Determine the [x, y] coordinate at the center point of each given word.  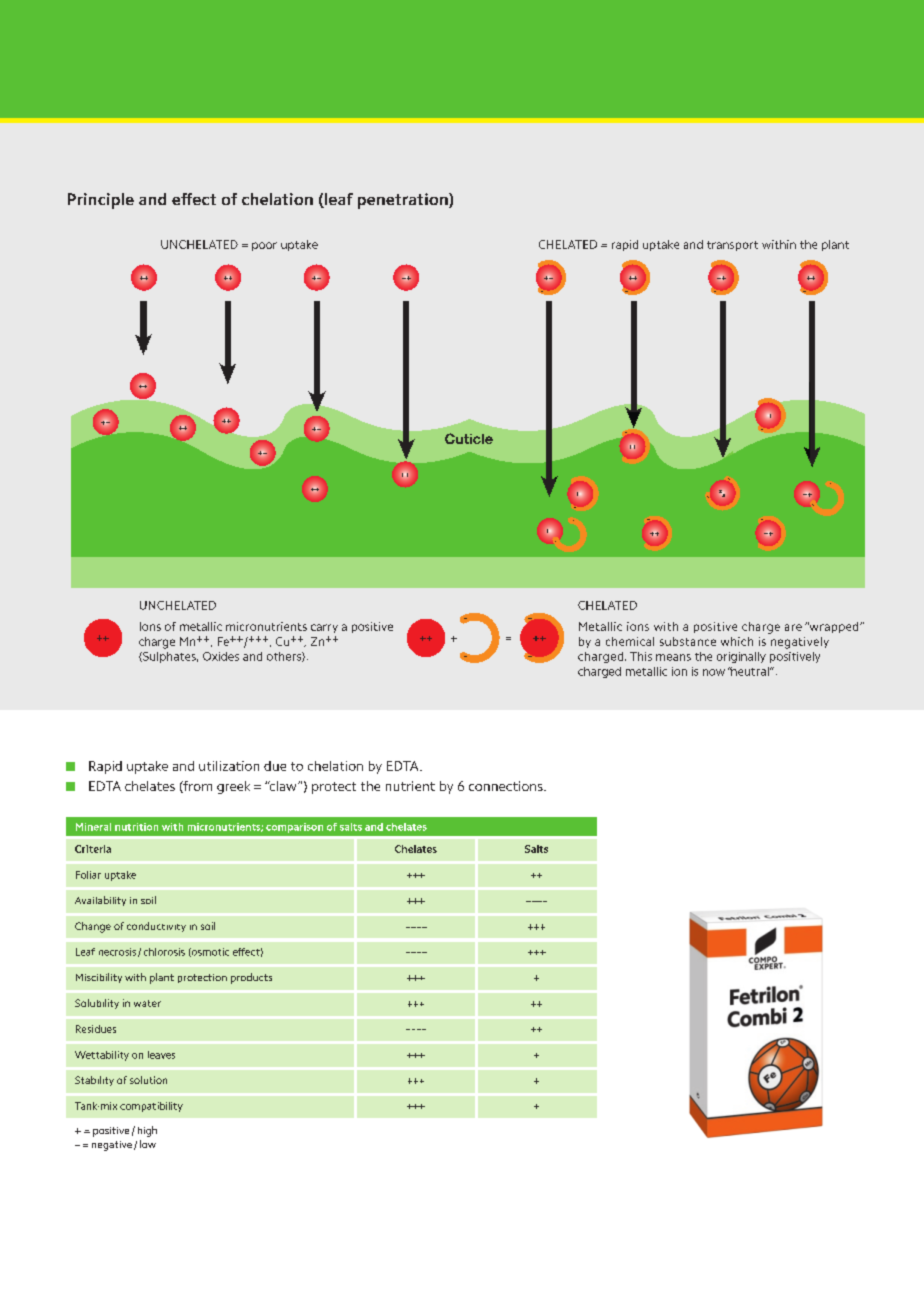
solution [148, 1080]
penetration [404, 201]
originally [741, 657]
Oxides [221, 656]
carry [324, 628]
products [251, 978]
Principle [101, 201]
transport [732, 246]
